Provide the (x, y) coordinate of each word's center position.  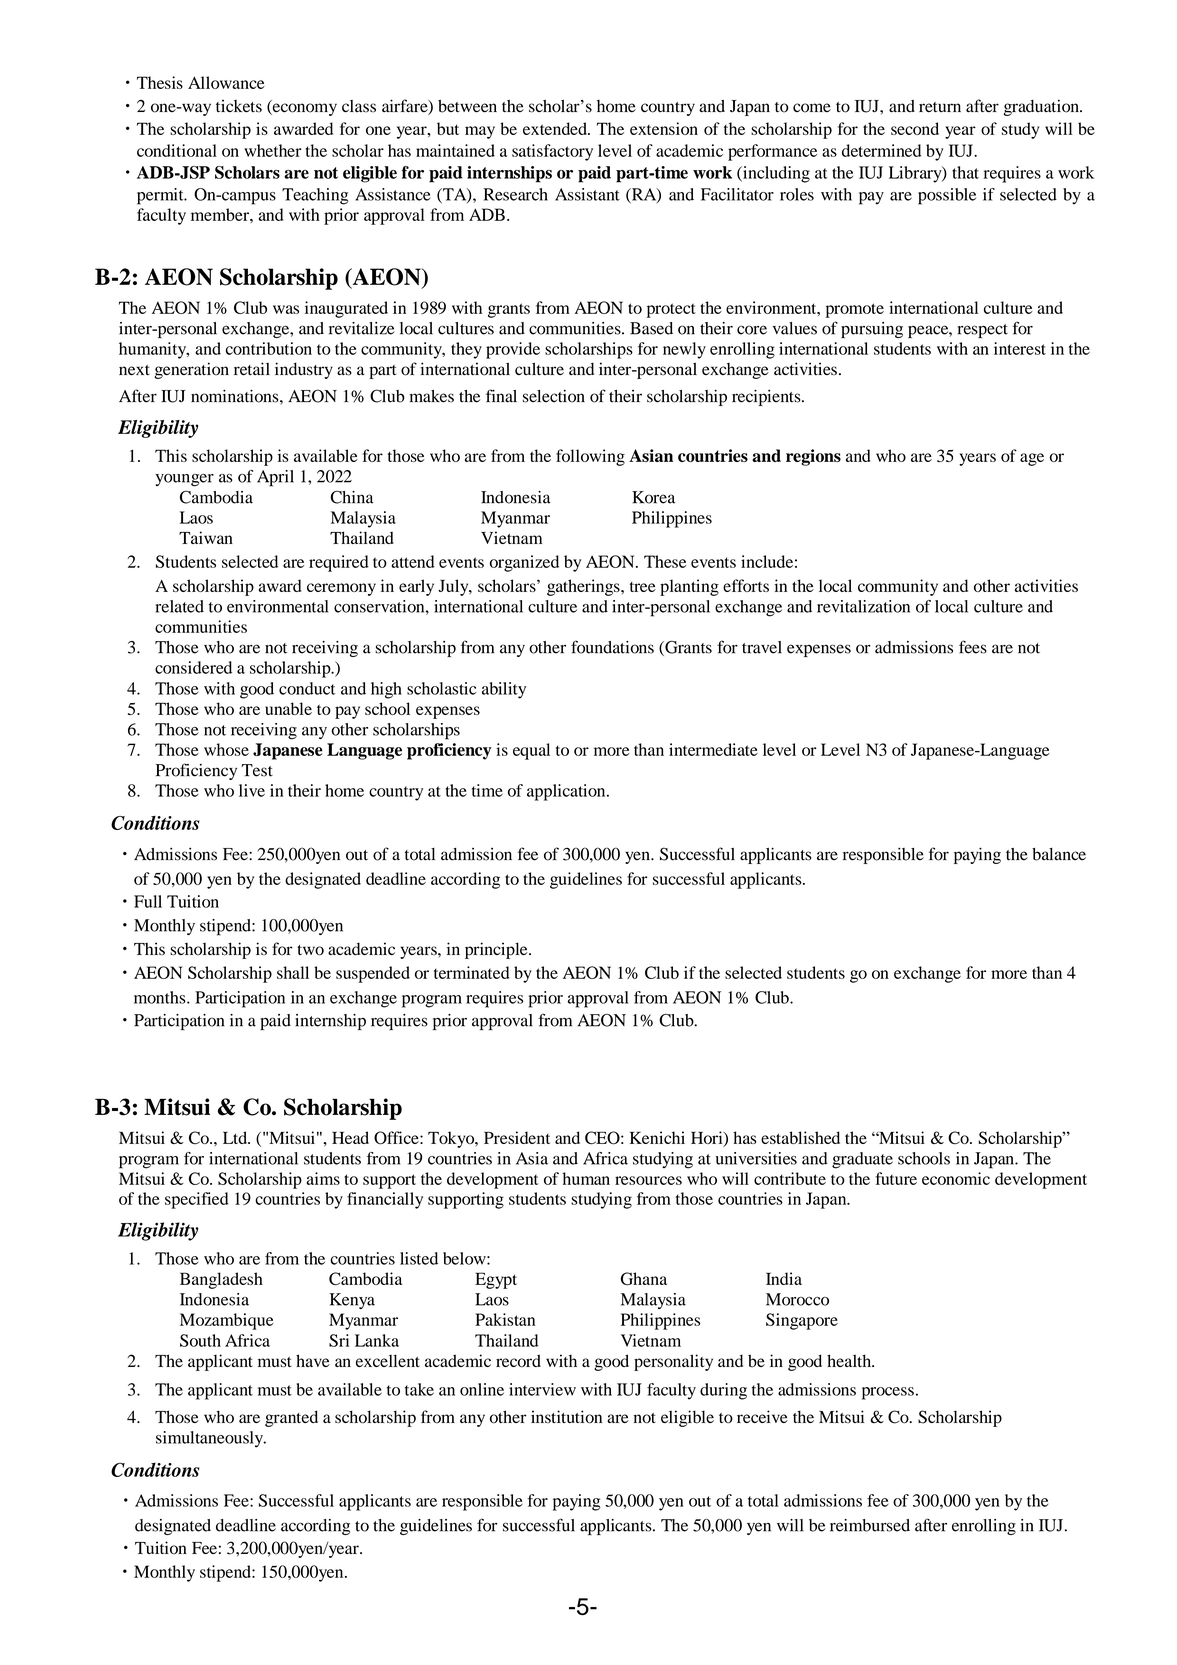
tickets (239, 106)
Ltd (236, 1137)
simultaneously (210, 1439)
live (252, 790)
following (590, 457)
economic (956, 1178)
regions (813, 457)
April (275, 478)
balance (1059, 854)
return (940, 107)
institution (566, 1417)
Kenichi (657, 1137)
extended (556, 128)
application (567, 792)
